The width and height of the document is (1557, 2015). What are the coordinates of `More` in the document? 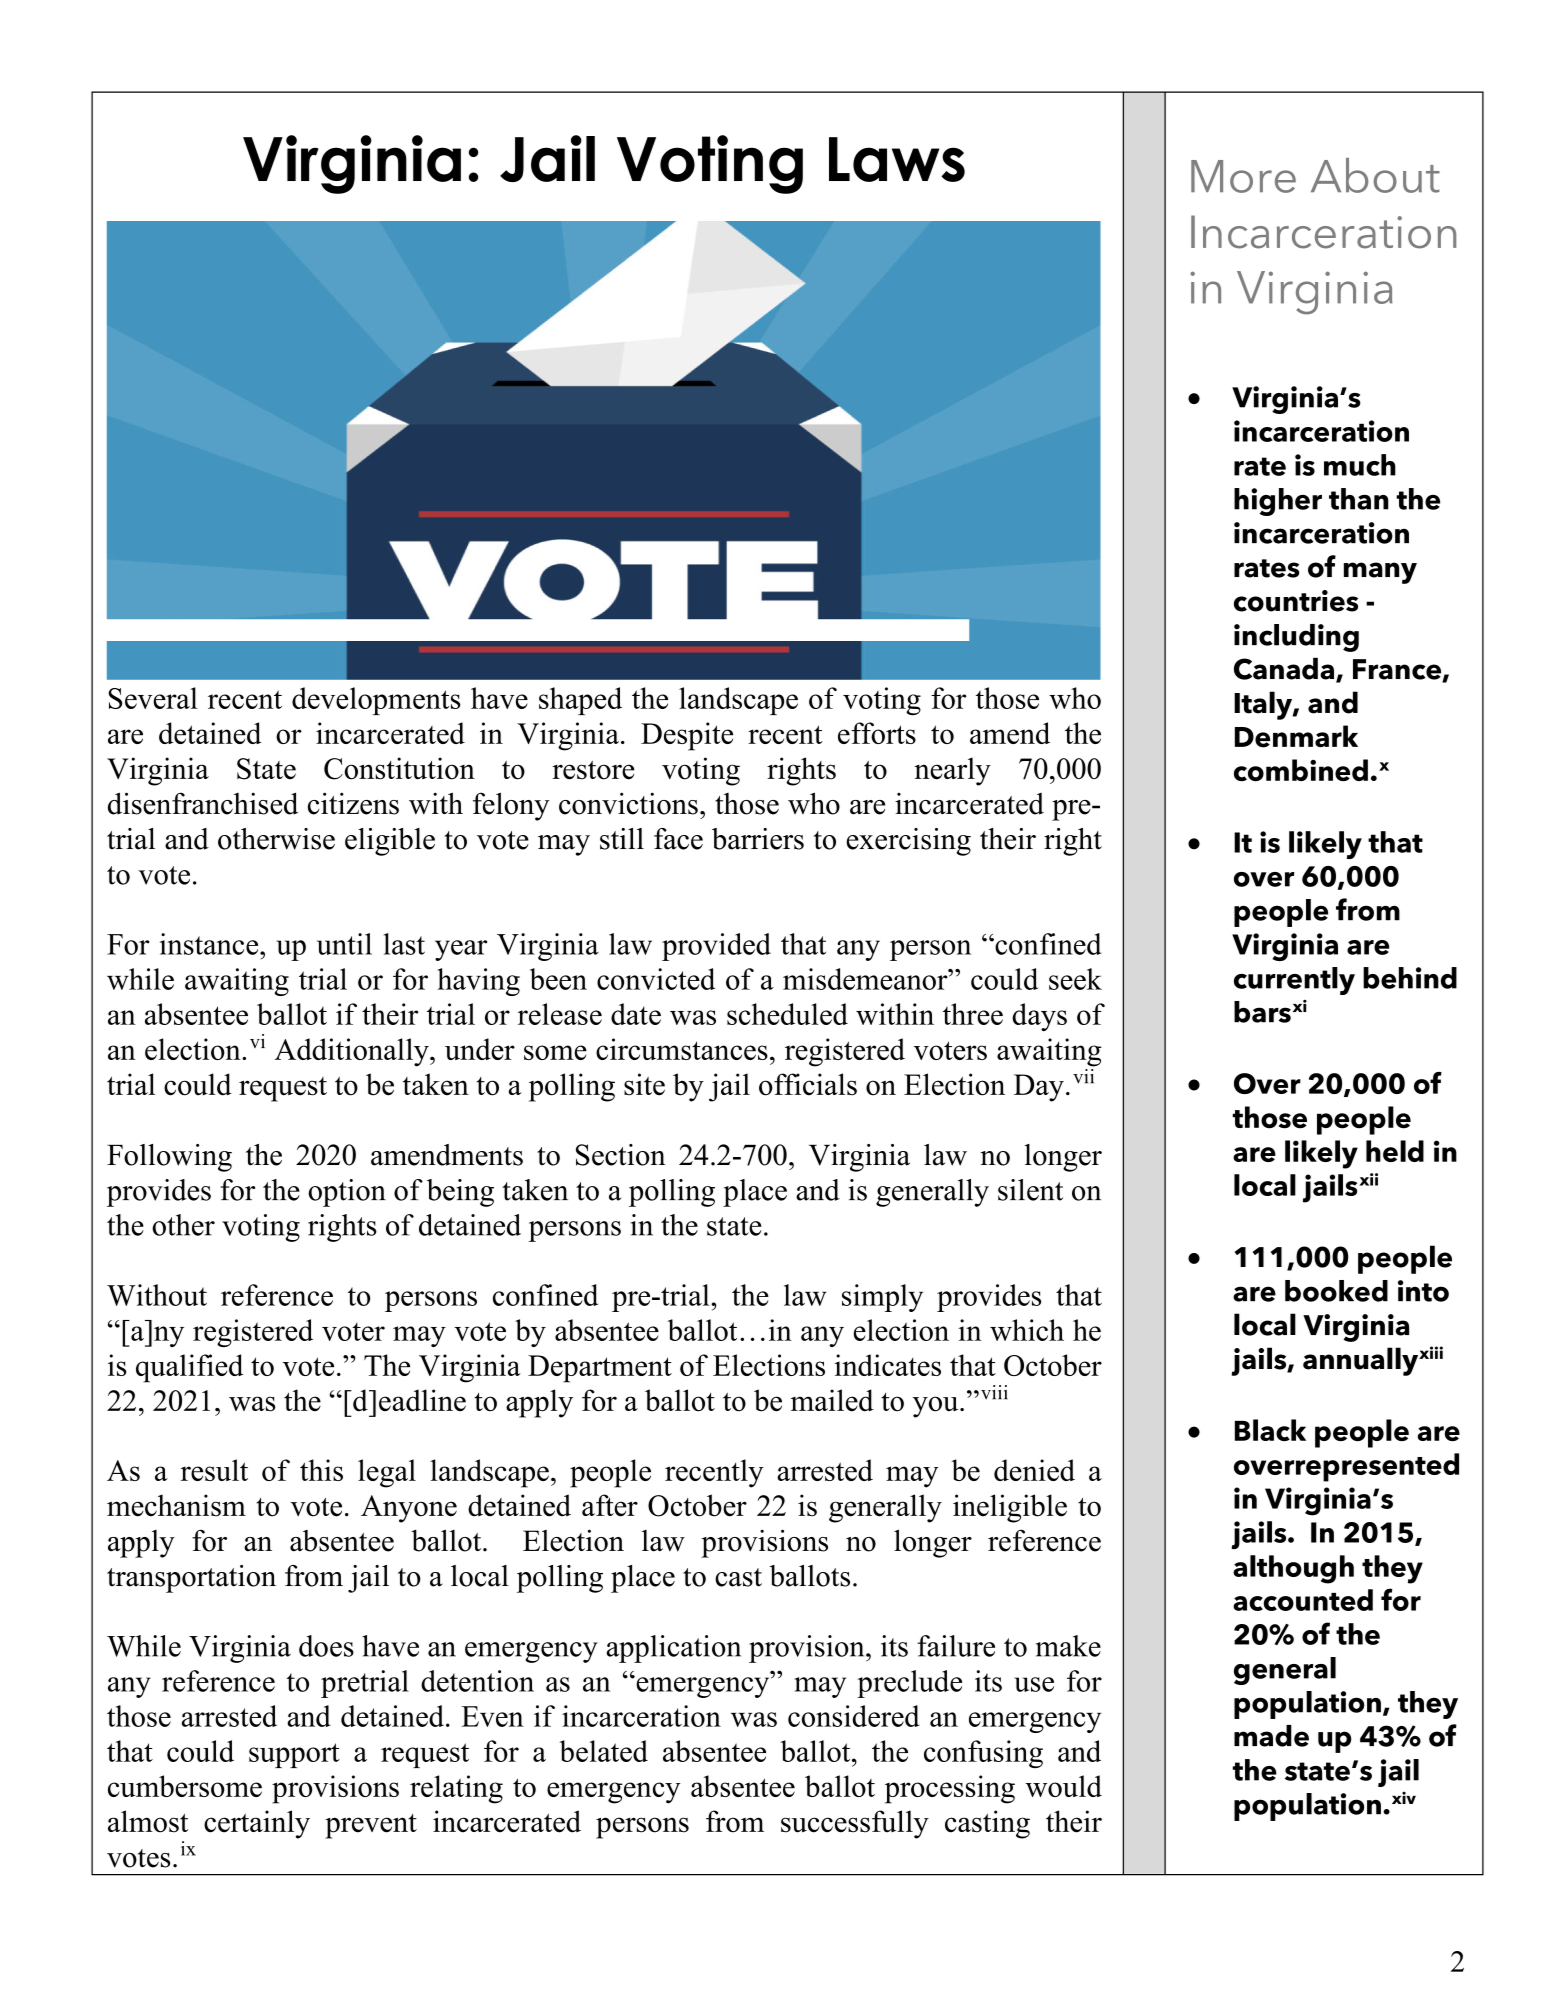 It's located at (1243, 176).
